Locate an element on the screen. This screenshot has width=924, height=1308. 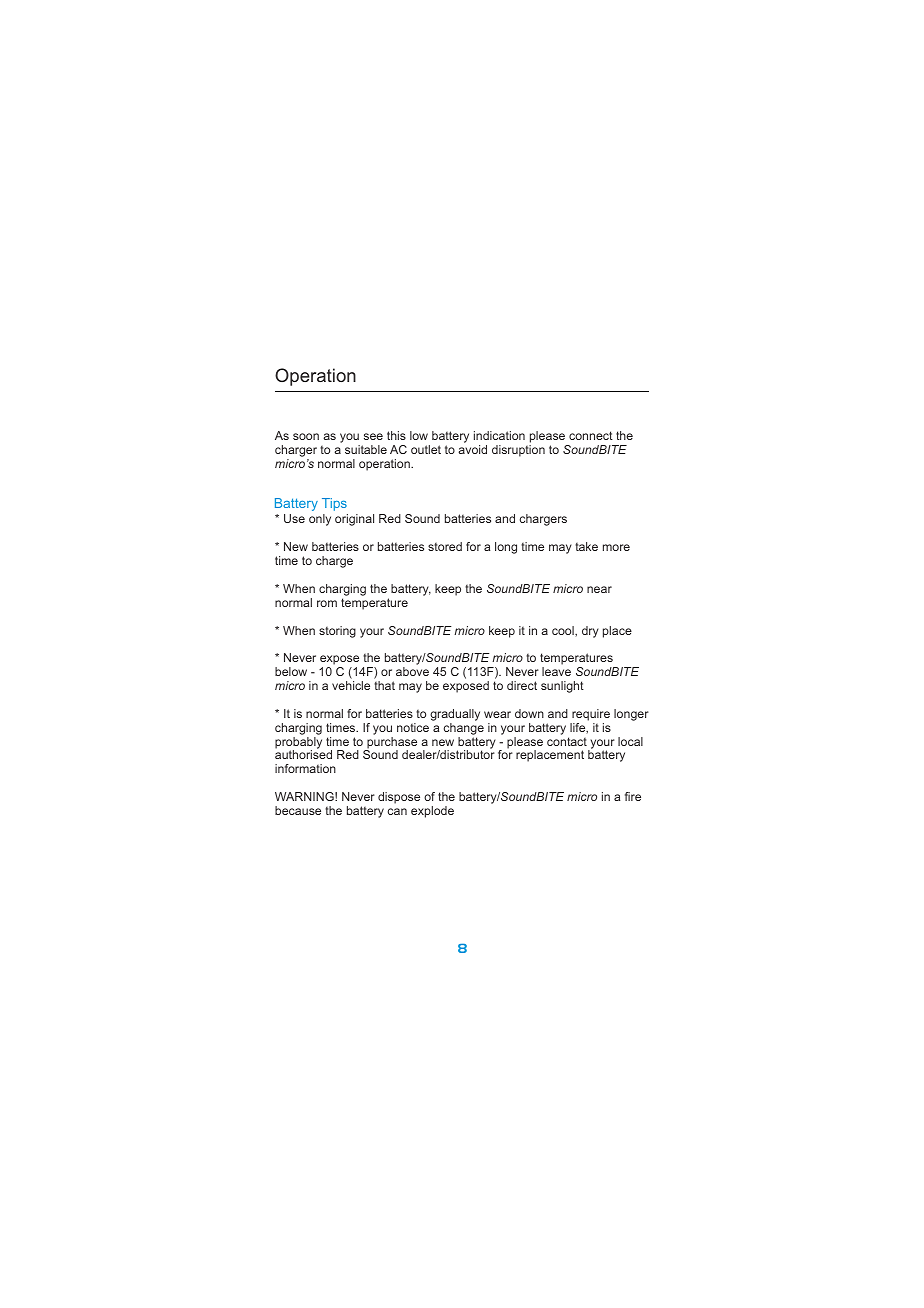
avoid is located at coordinates (472, 449).
